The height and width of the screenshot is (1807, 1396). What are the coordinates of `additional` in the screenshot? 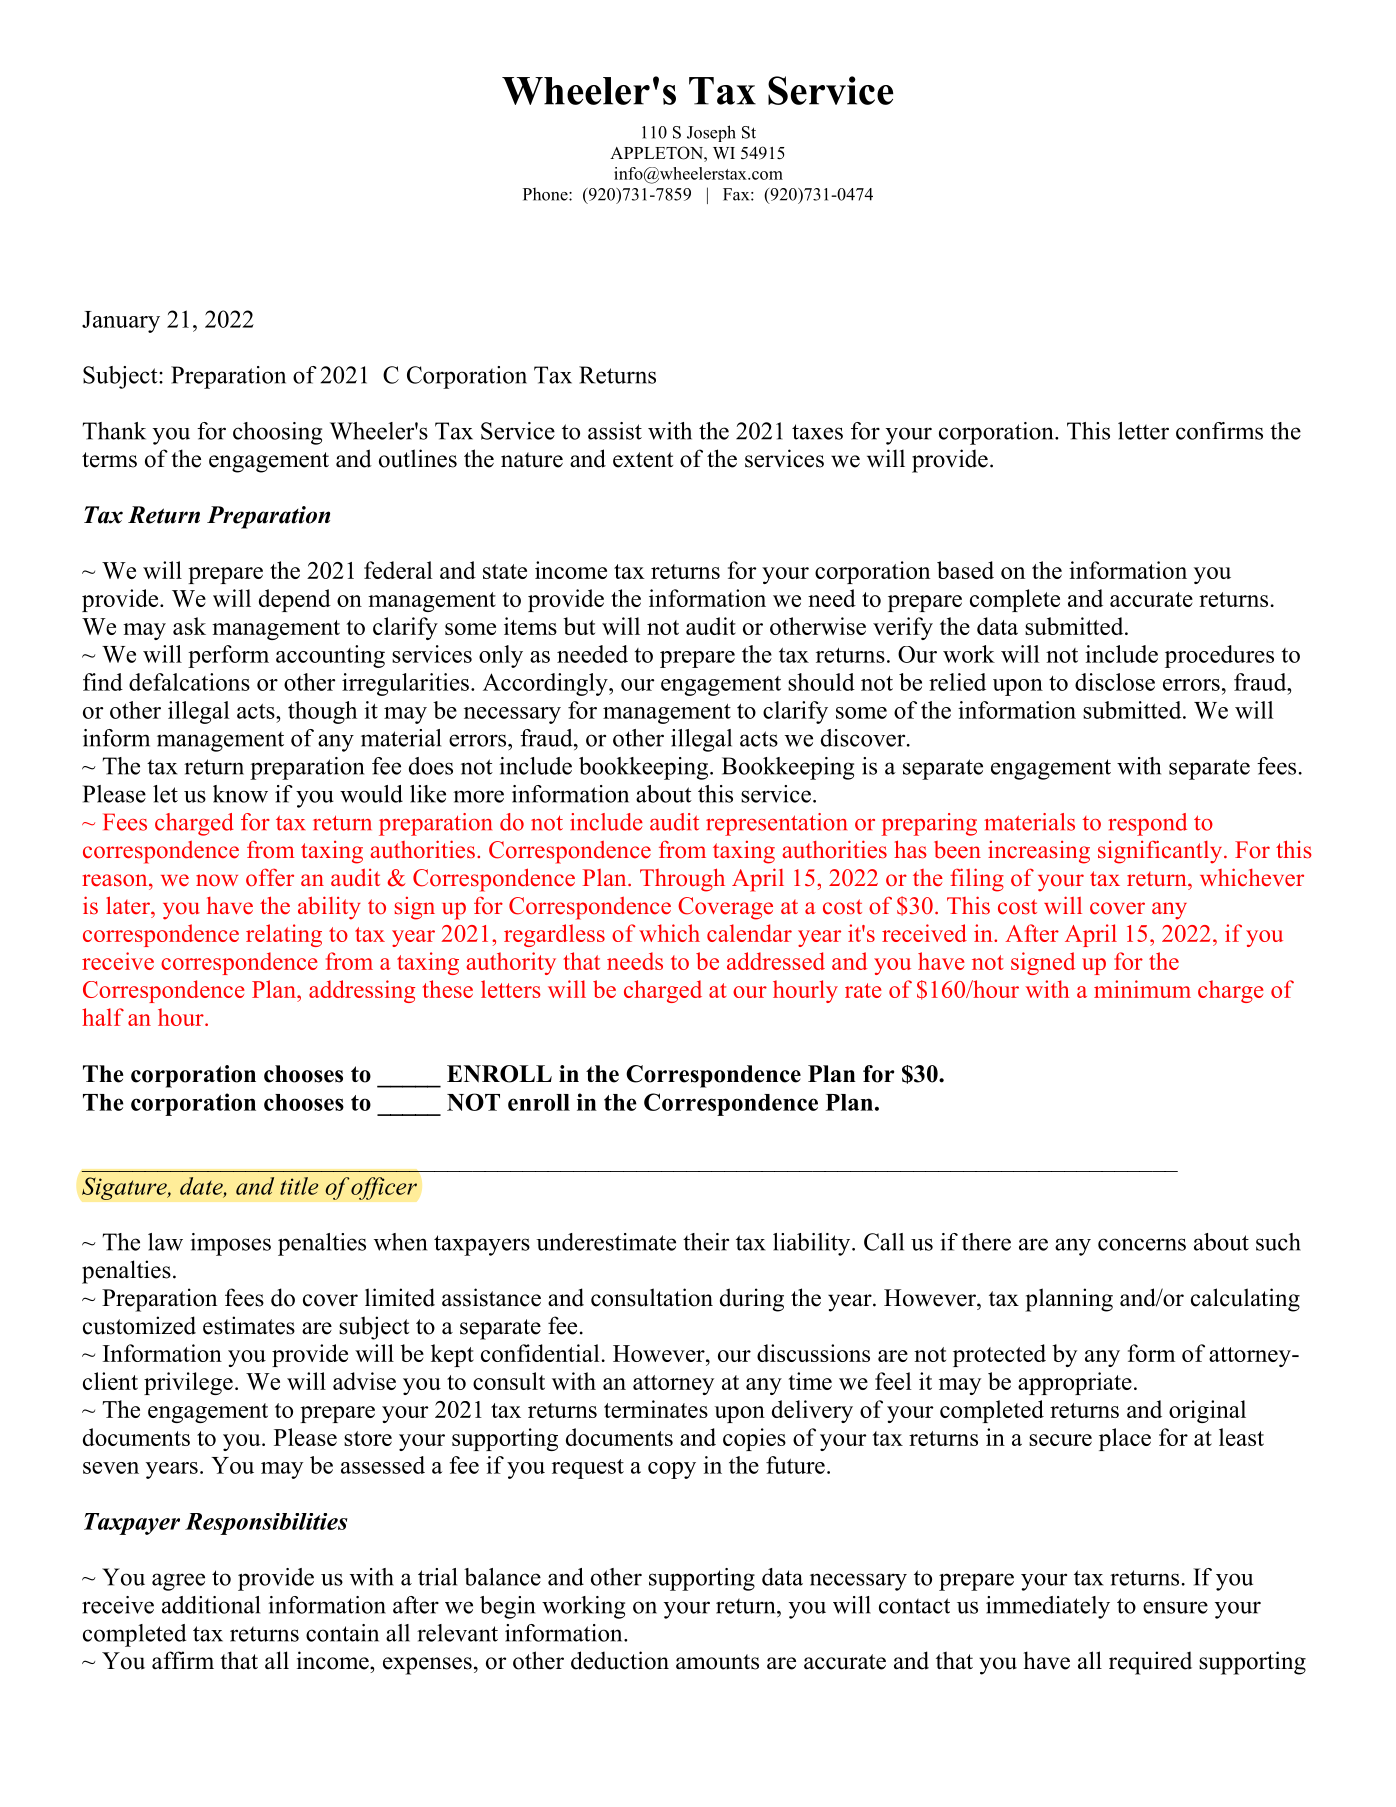 It's located at (211, 1605).
